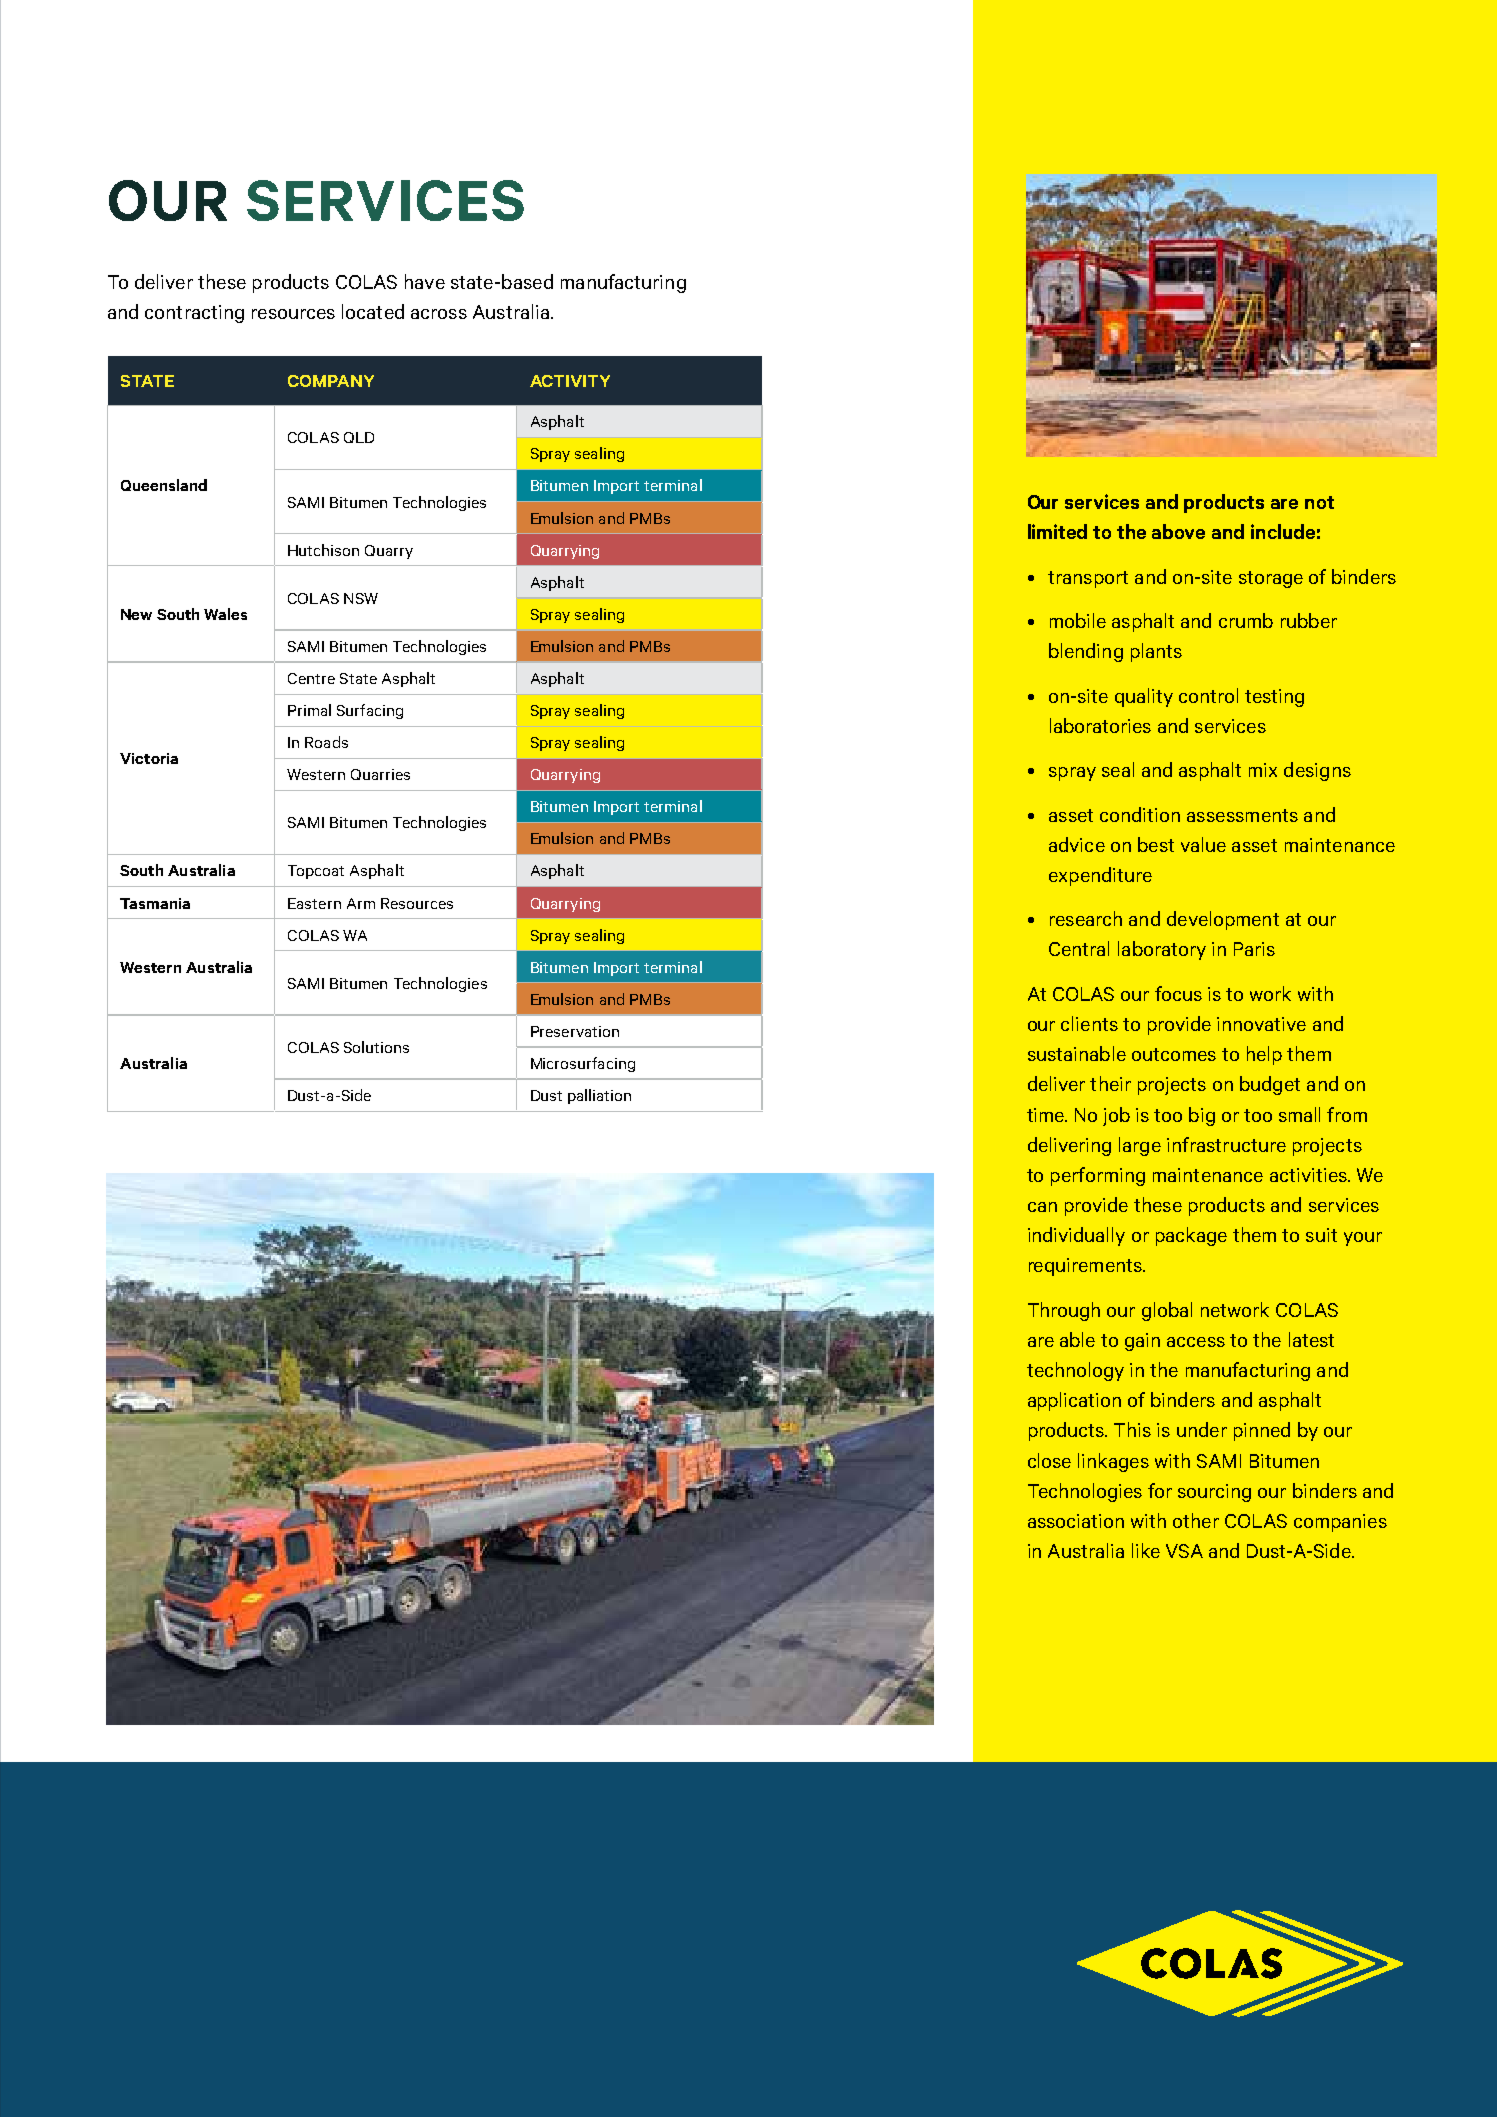  What do you see at coordinates (194, 314) in the document?
I see `contracting` at bounding box center [194, 314].
